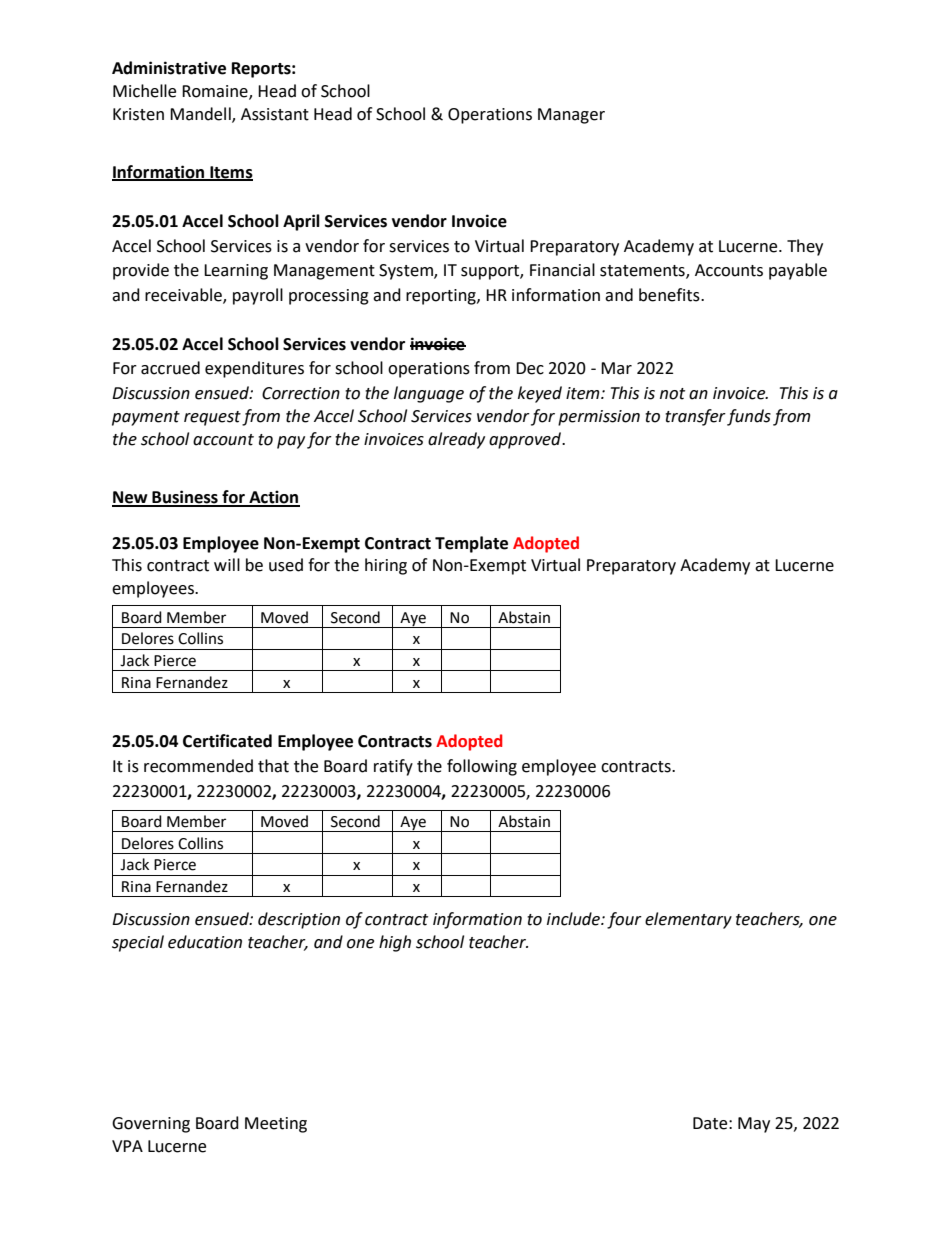 This document has height=1233, width=952. What do you see at coordinates (688, 920) in the document?
I see `elementary` at bounding box center [688, 920].
